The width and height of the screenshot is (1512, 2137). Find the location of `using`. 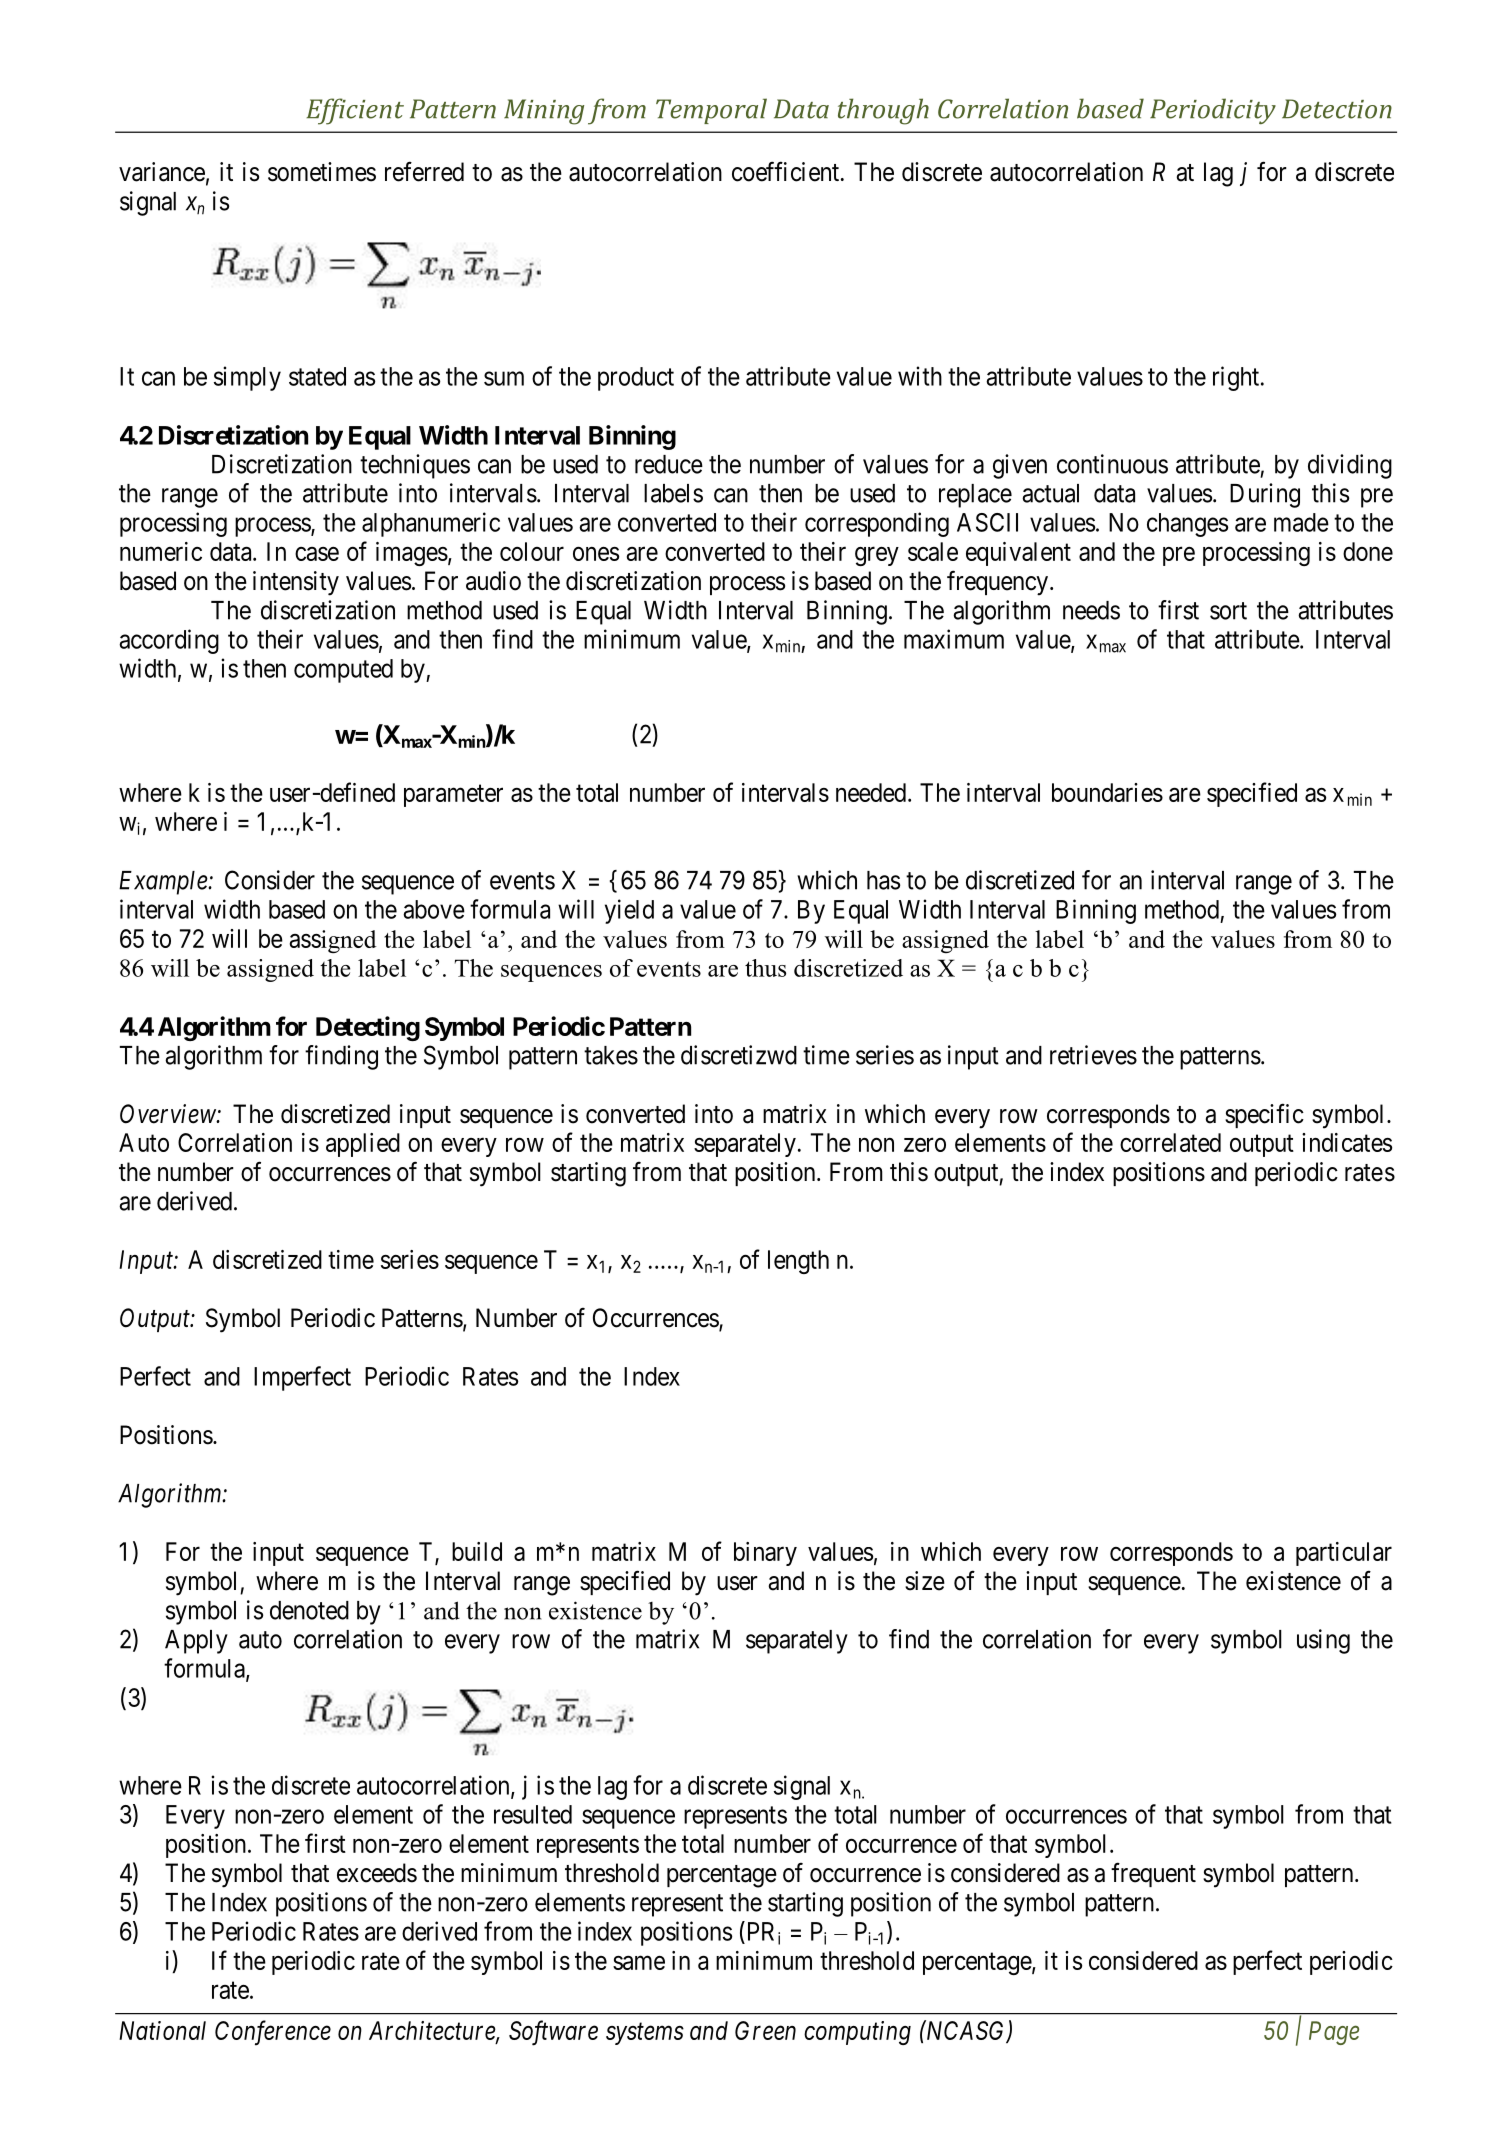

using is located at coordinates (1323, 1641).
